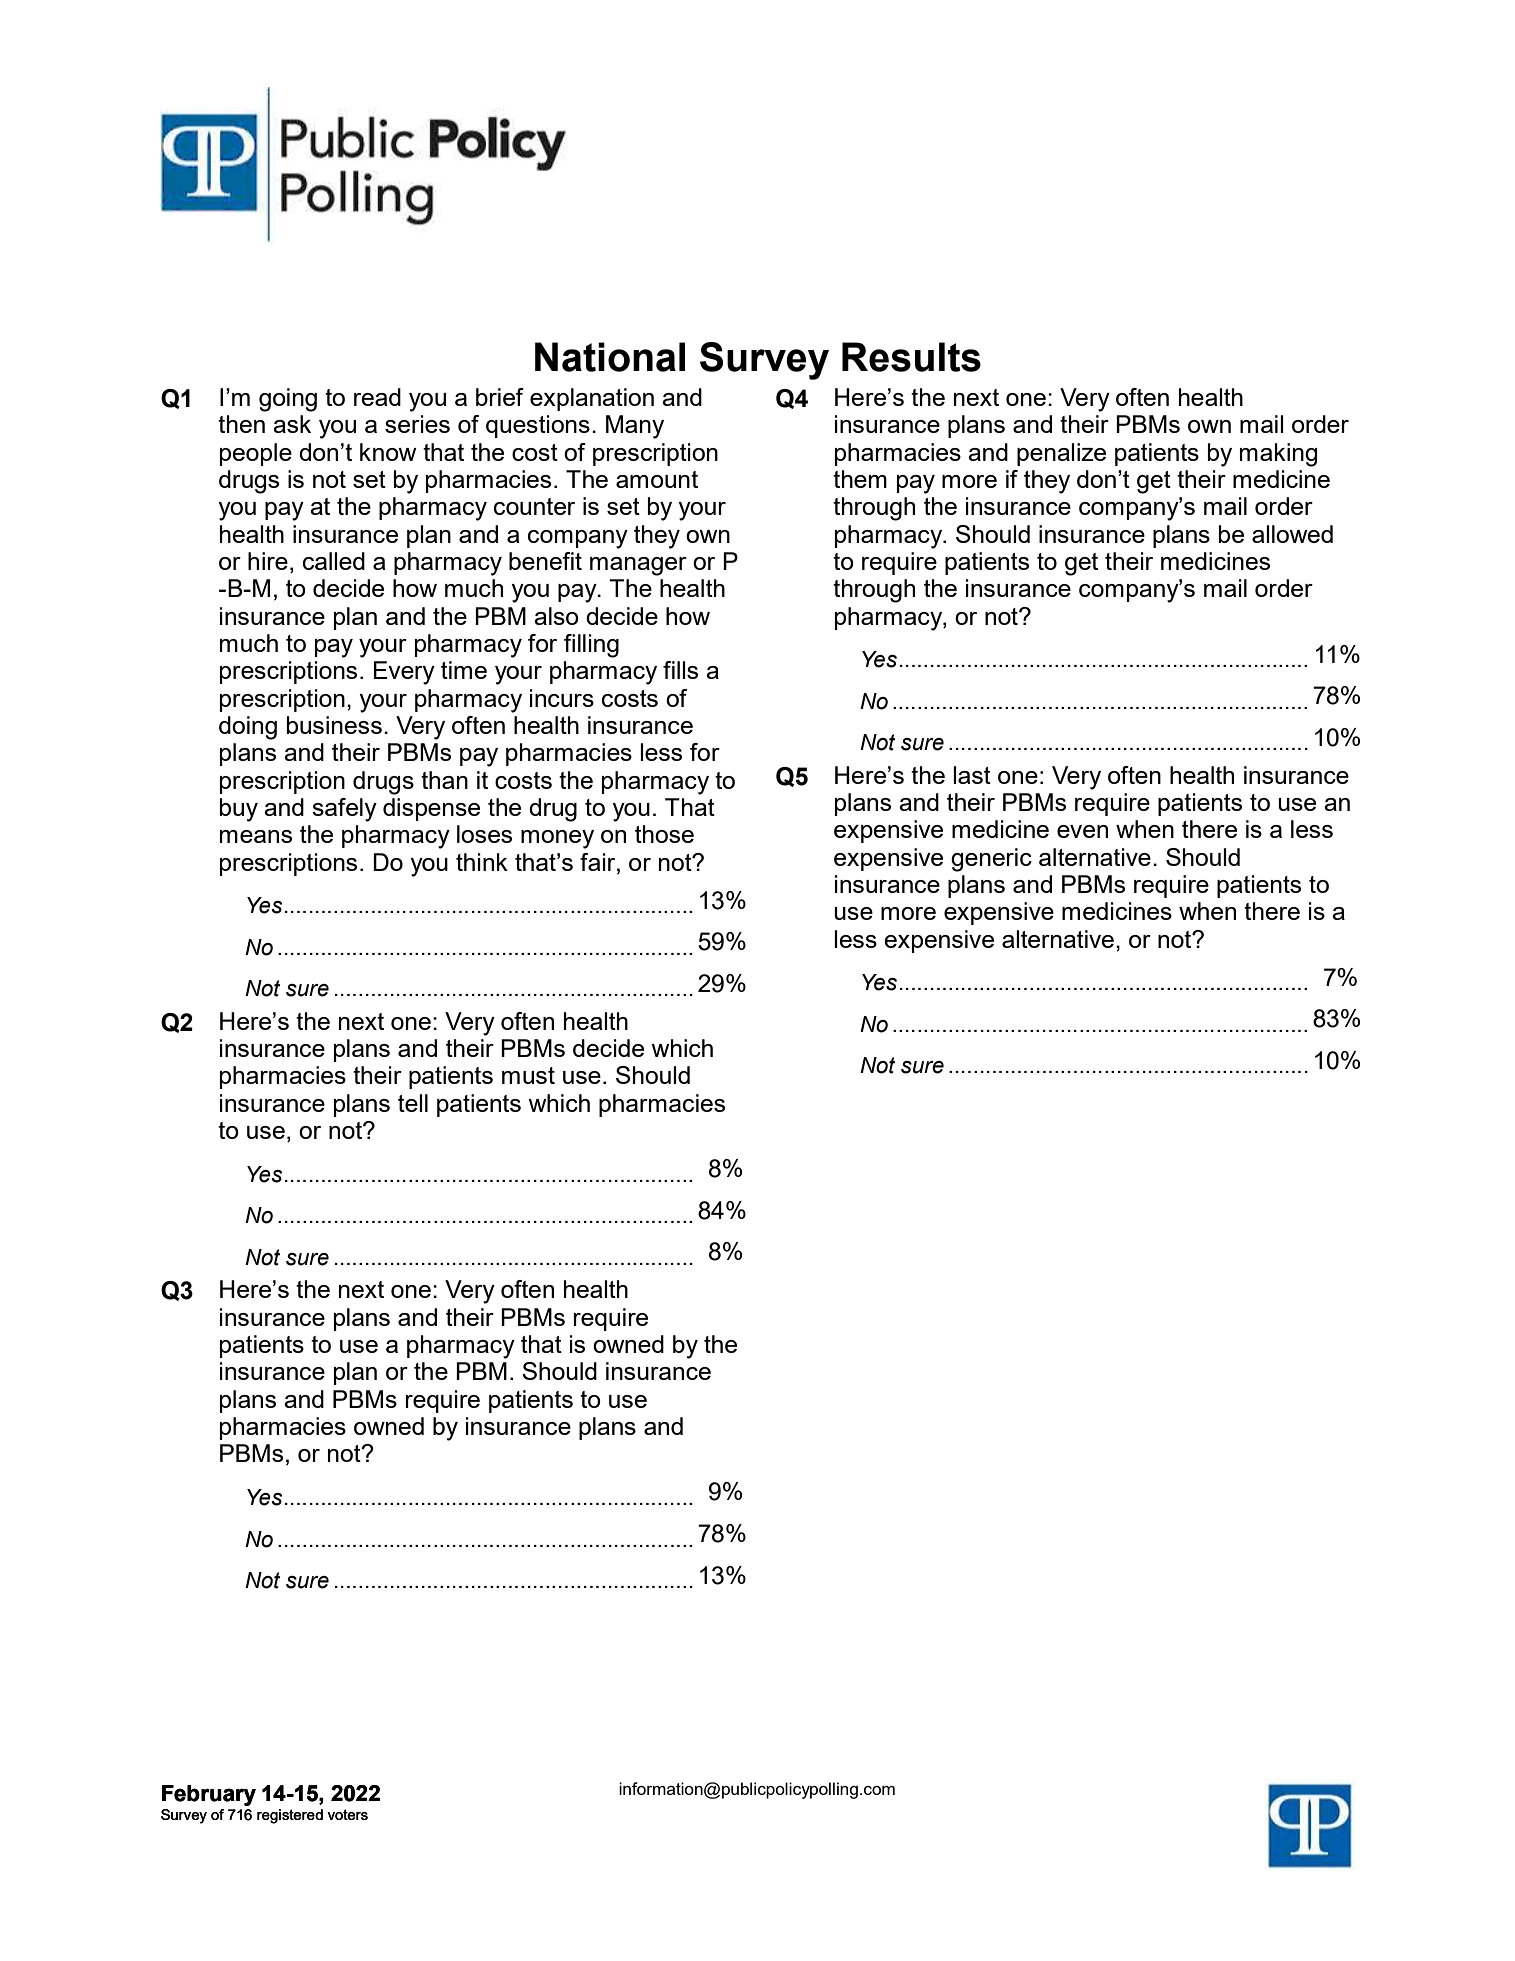 The width and height of the image is (1515, 1961). What do you see at coordinates (635, 427) in the image?
I see `Many` at bounding box center [635, 427].
